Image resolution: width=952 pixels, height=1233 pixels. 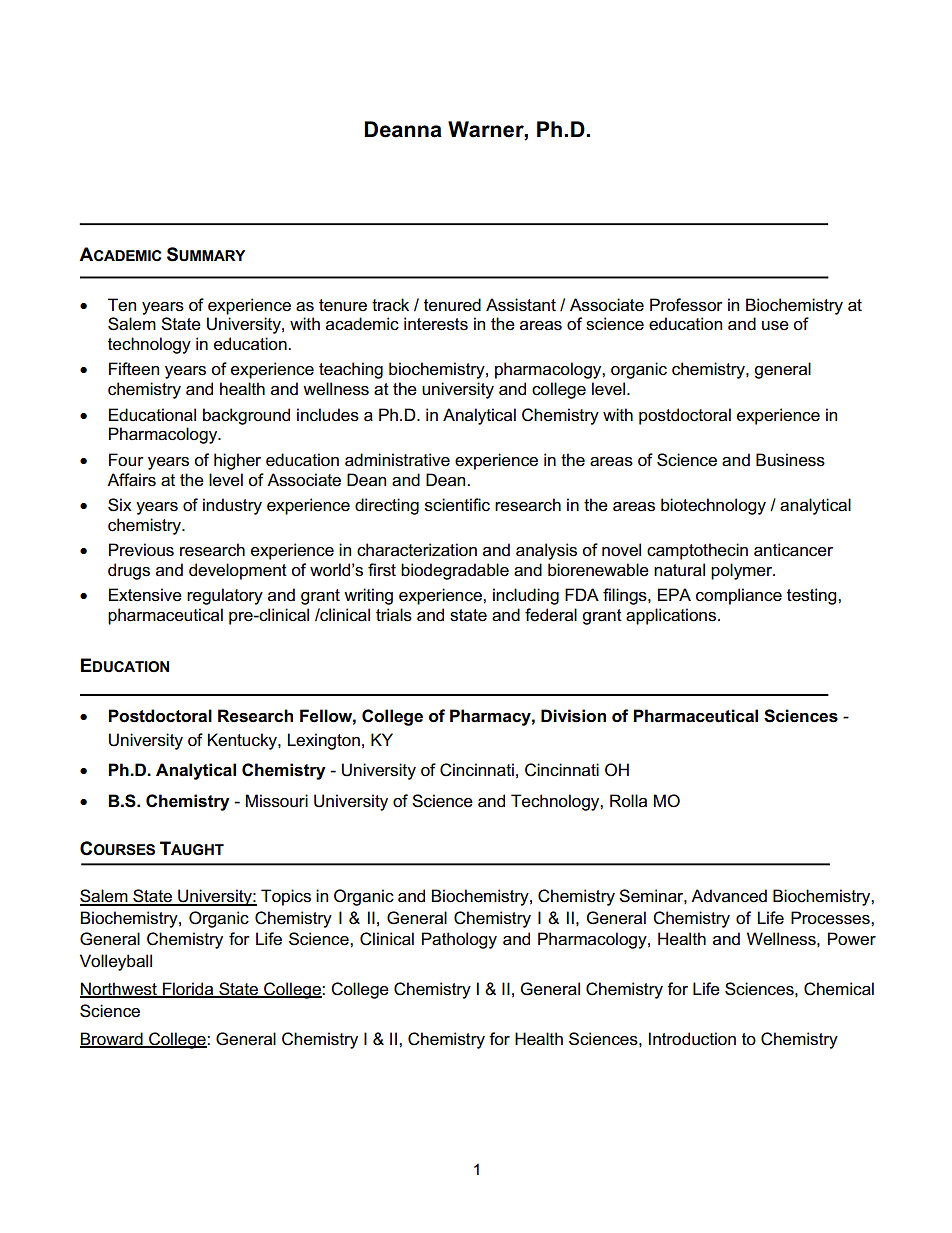 What do you see at coordinates (573, 716) in the screenshot?
I see `Division` at bounding box center [573, 716].
